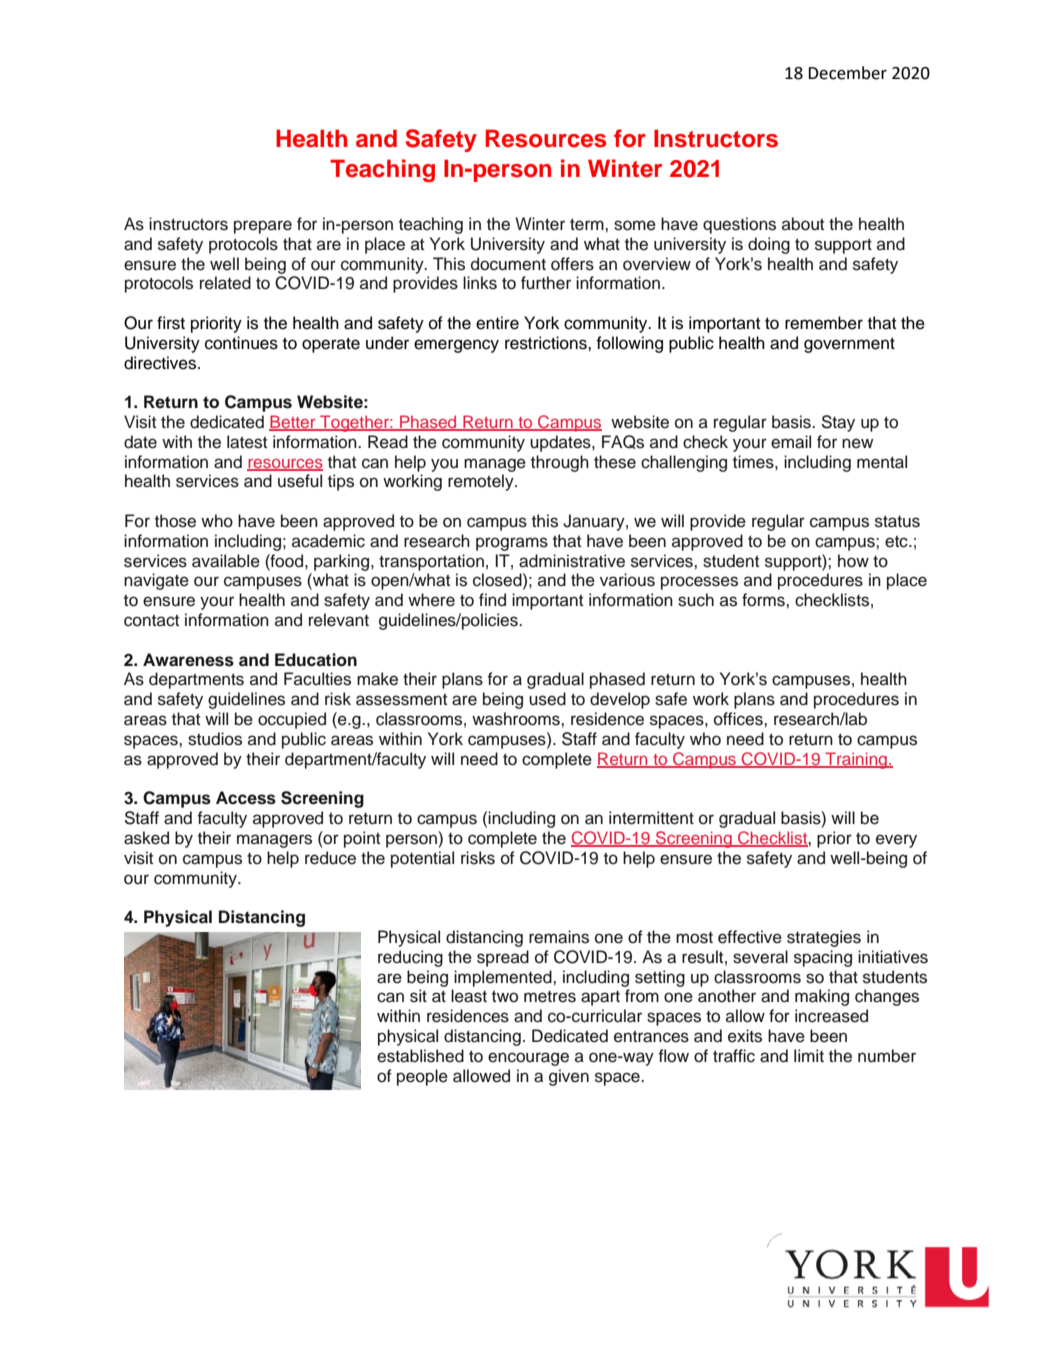  I want to click on prepare, so click(263, 227).
